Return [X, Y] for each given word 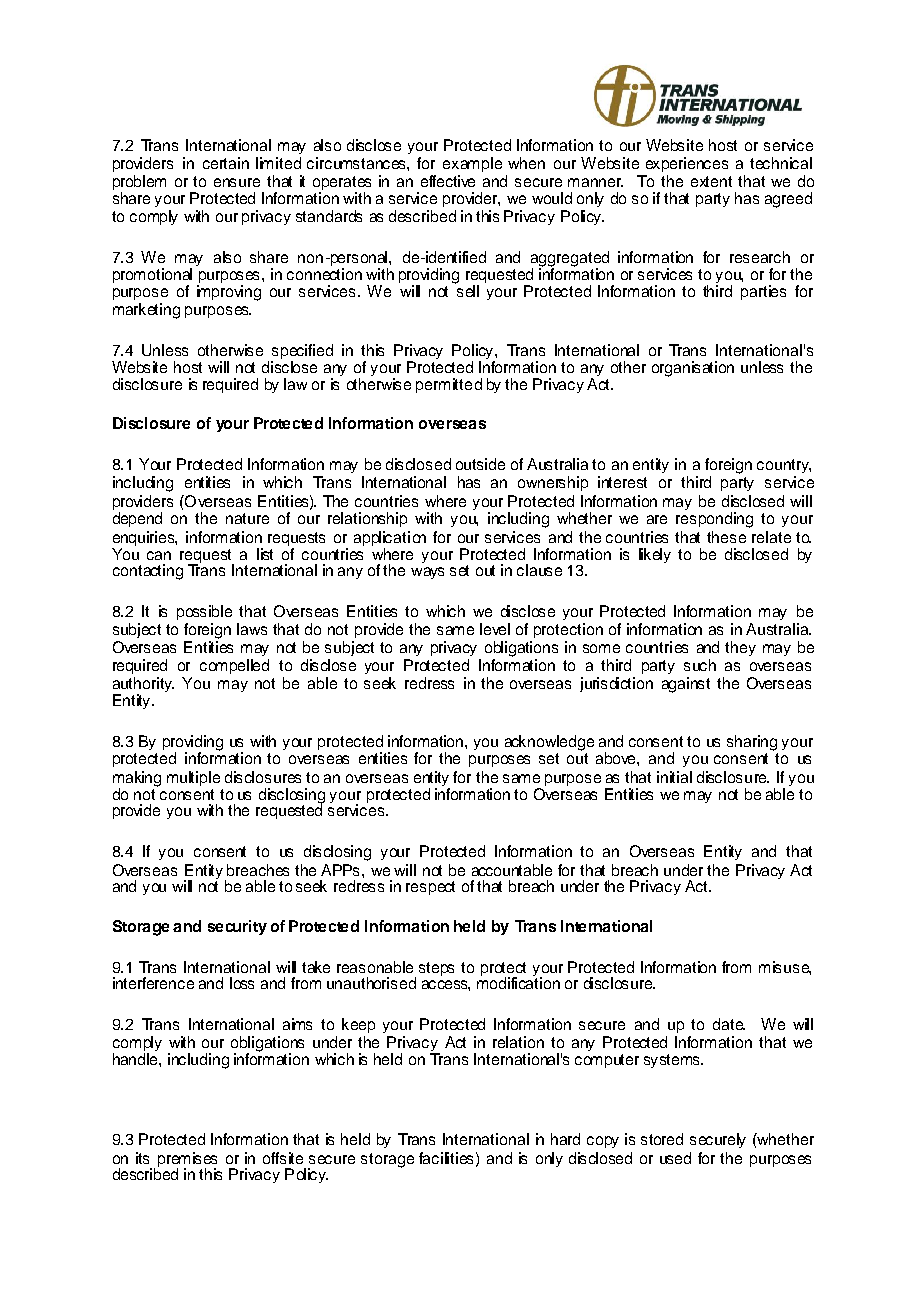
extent [711, 181]
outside [480, 464]
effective [448, 181]
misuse [785, 968]
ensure [237, 182]
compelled [234, 666]
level [495, 629]
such [700, 665]
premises [187, 1160]
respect [430, 888]
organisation [693, 369]
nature [247, 518]
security [237, 927]
